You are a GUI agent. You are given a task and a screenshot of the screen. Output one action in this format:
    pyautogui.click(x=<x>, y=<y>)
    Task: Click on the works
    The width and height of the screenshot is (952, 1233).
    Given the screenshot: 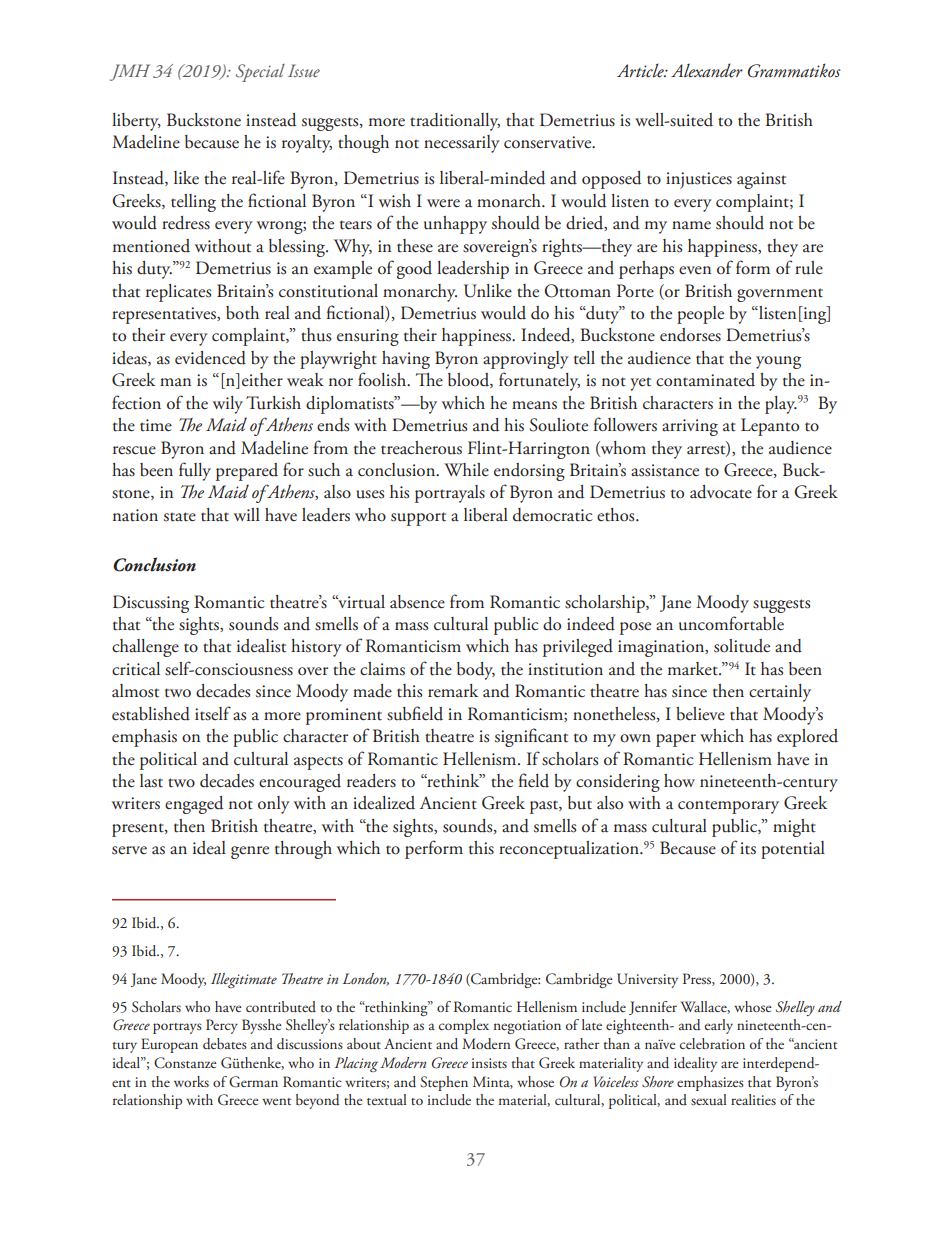 What is the action you would take?
    pyautogui.click(x=191, y=1081)
